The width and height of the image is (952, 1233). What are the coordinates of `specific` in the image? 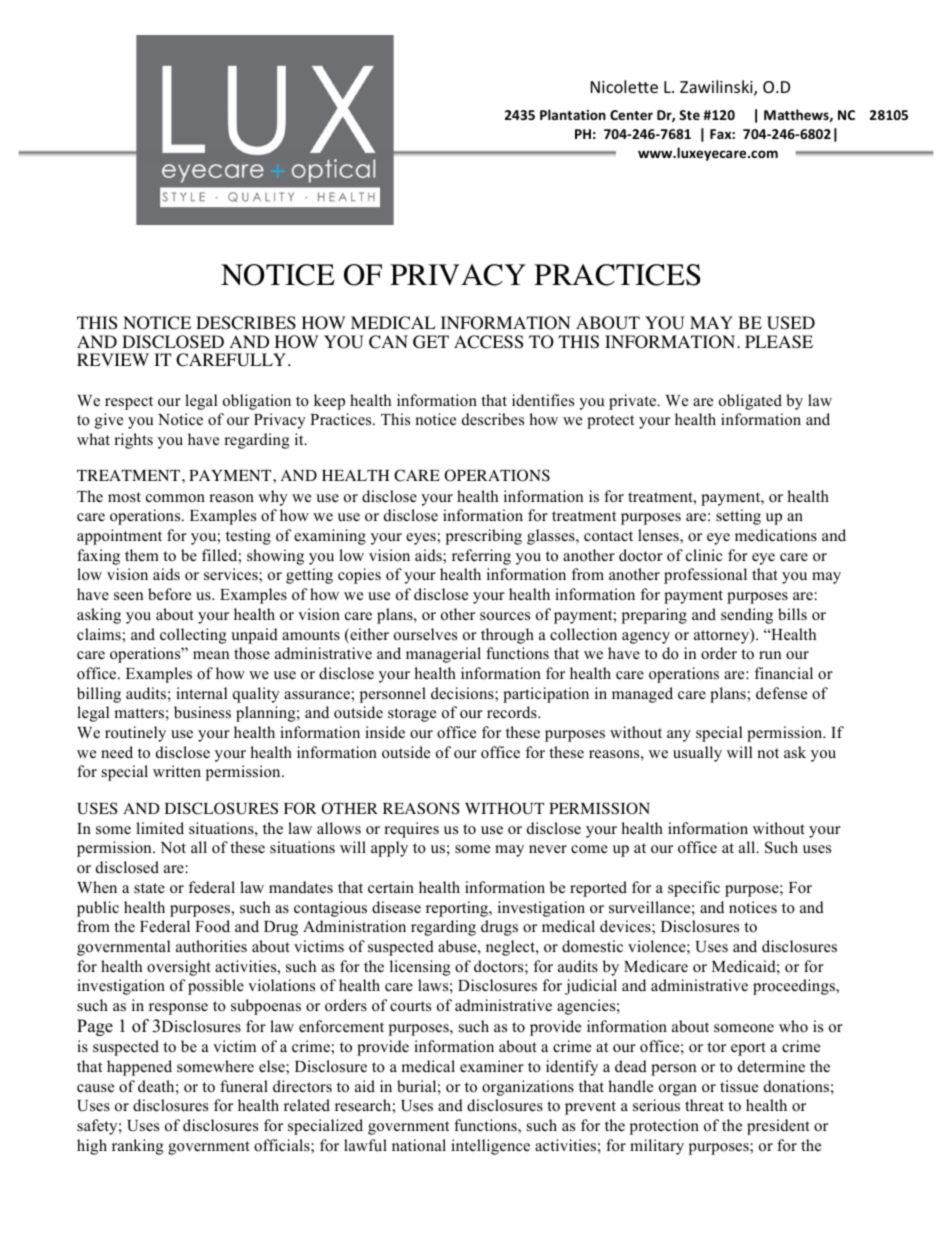 It's located at (694, 889).
